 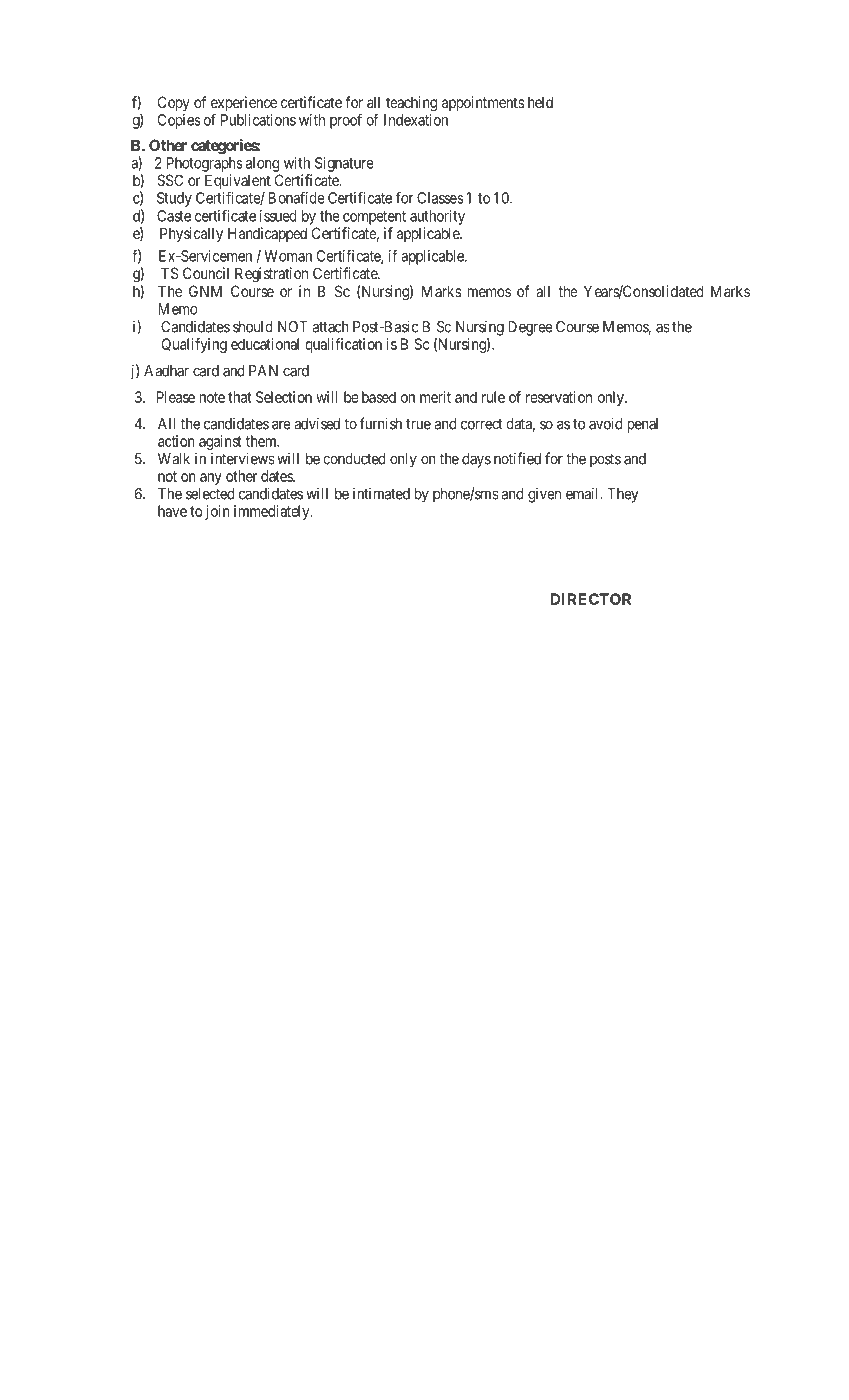 What do you see at coordinates (605, 423) in the image?
I see `avoid` at bounding box center [605, 423].
